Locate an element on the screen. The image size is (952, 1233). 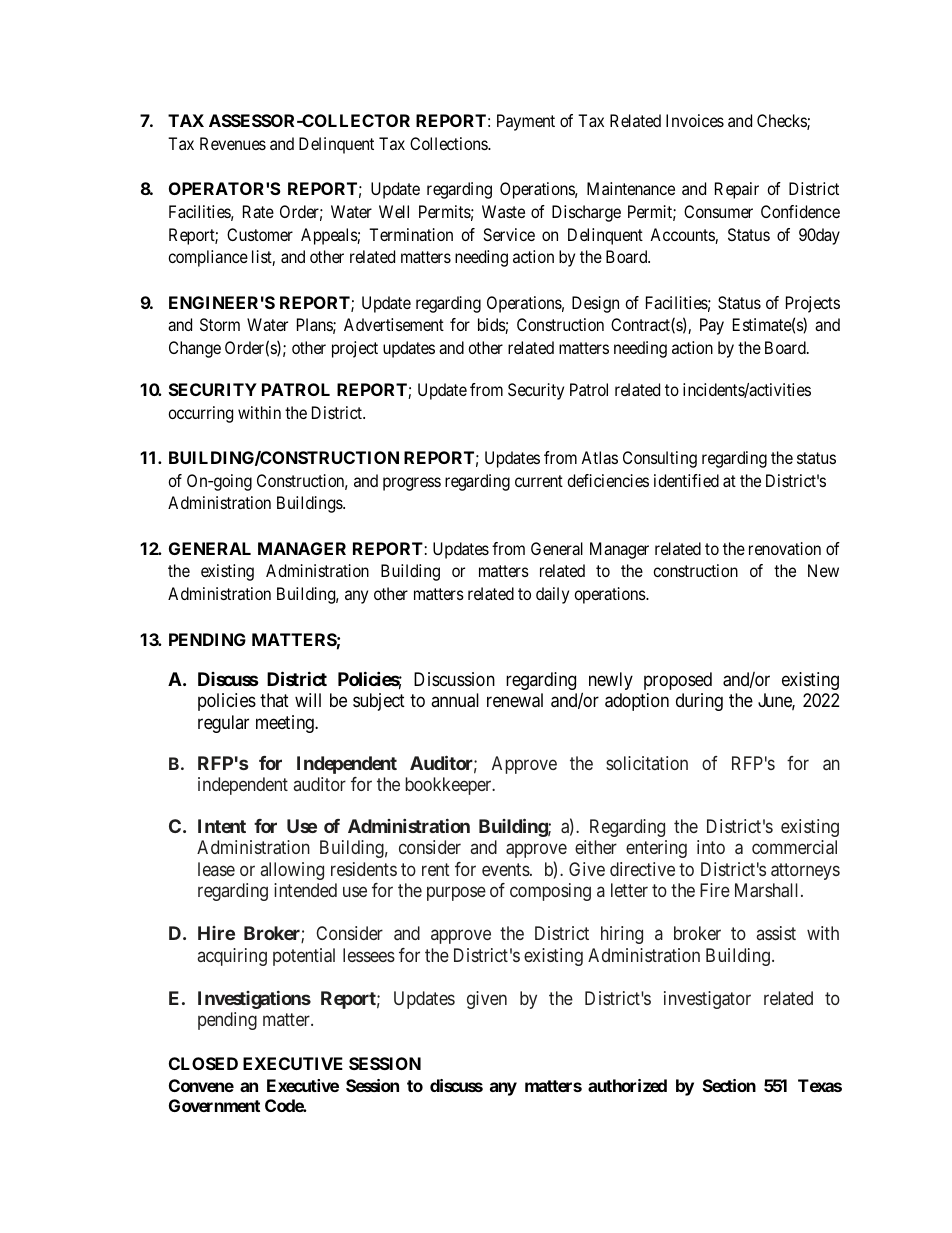
identified is located at coordinates (686, 480).
